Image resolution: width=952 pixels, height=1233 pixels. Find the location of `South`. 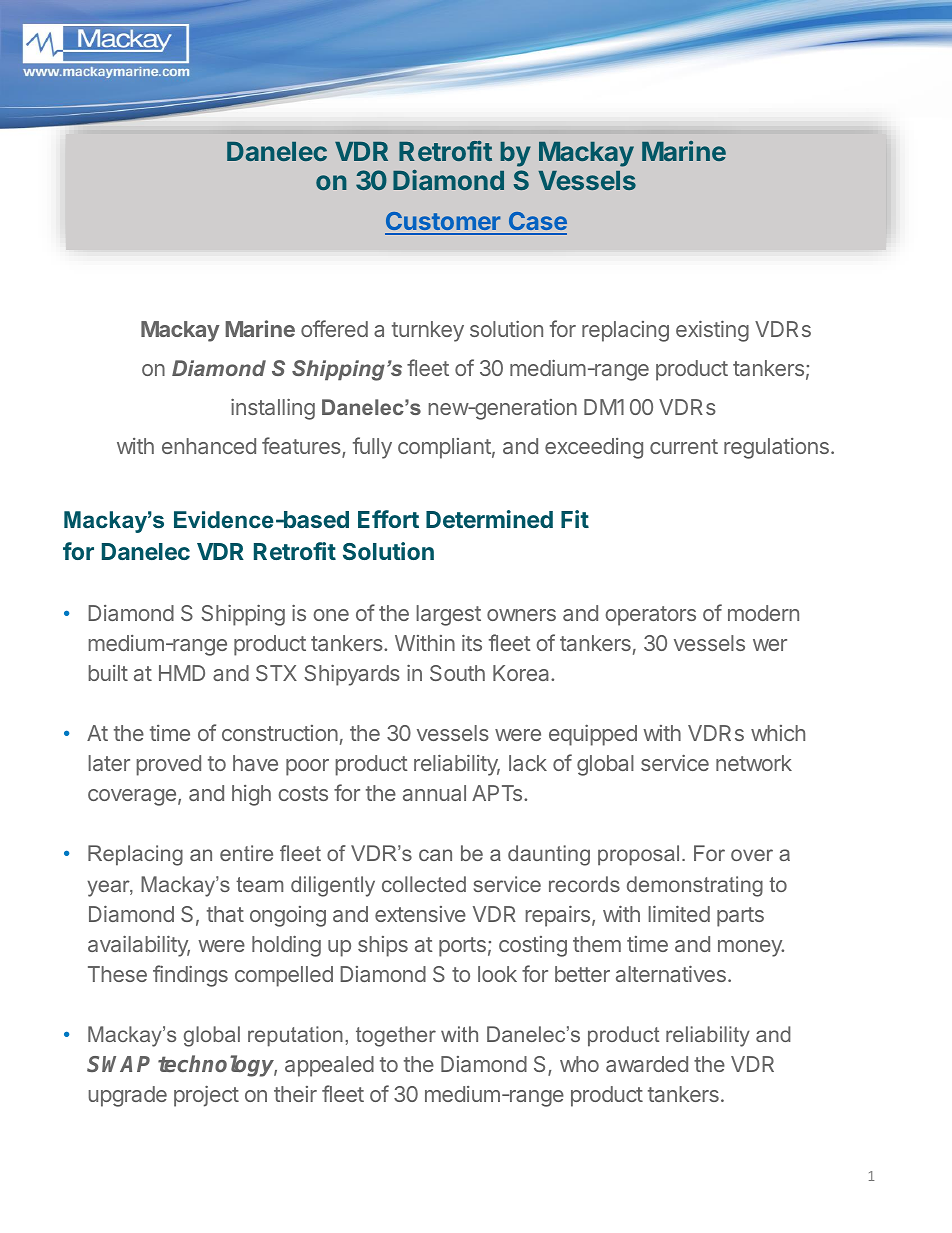

South is located at coordinates (457, 673).
